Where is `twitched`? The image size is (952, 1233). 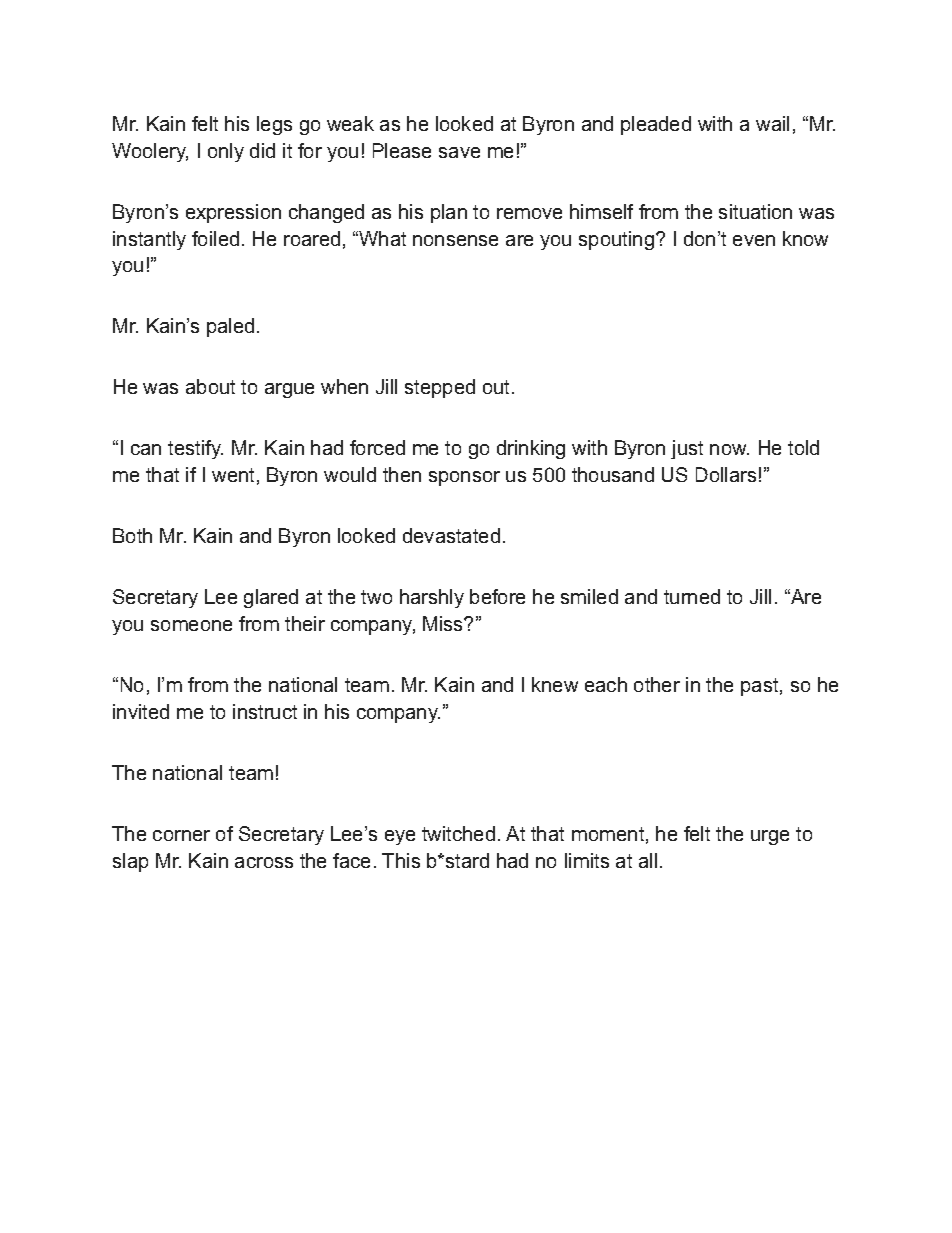 twitched is located at coordinates (458, 833).
